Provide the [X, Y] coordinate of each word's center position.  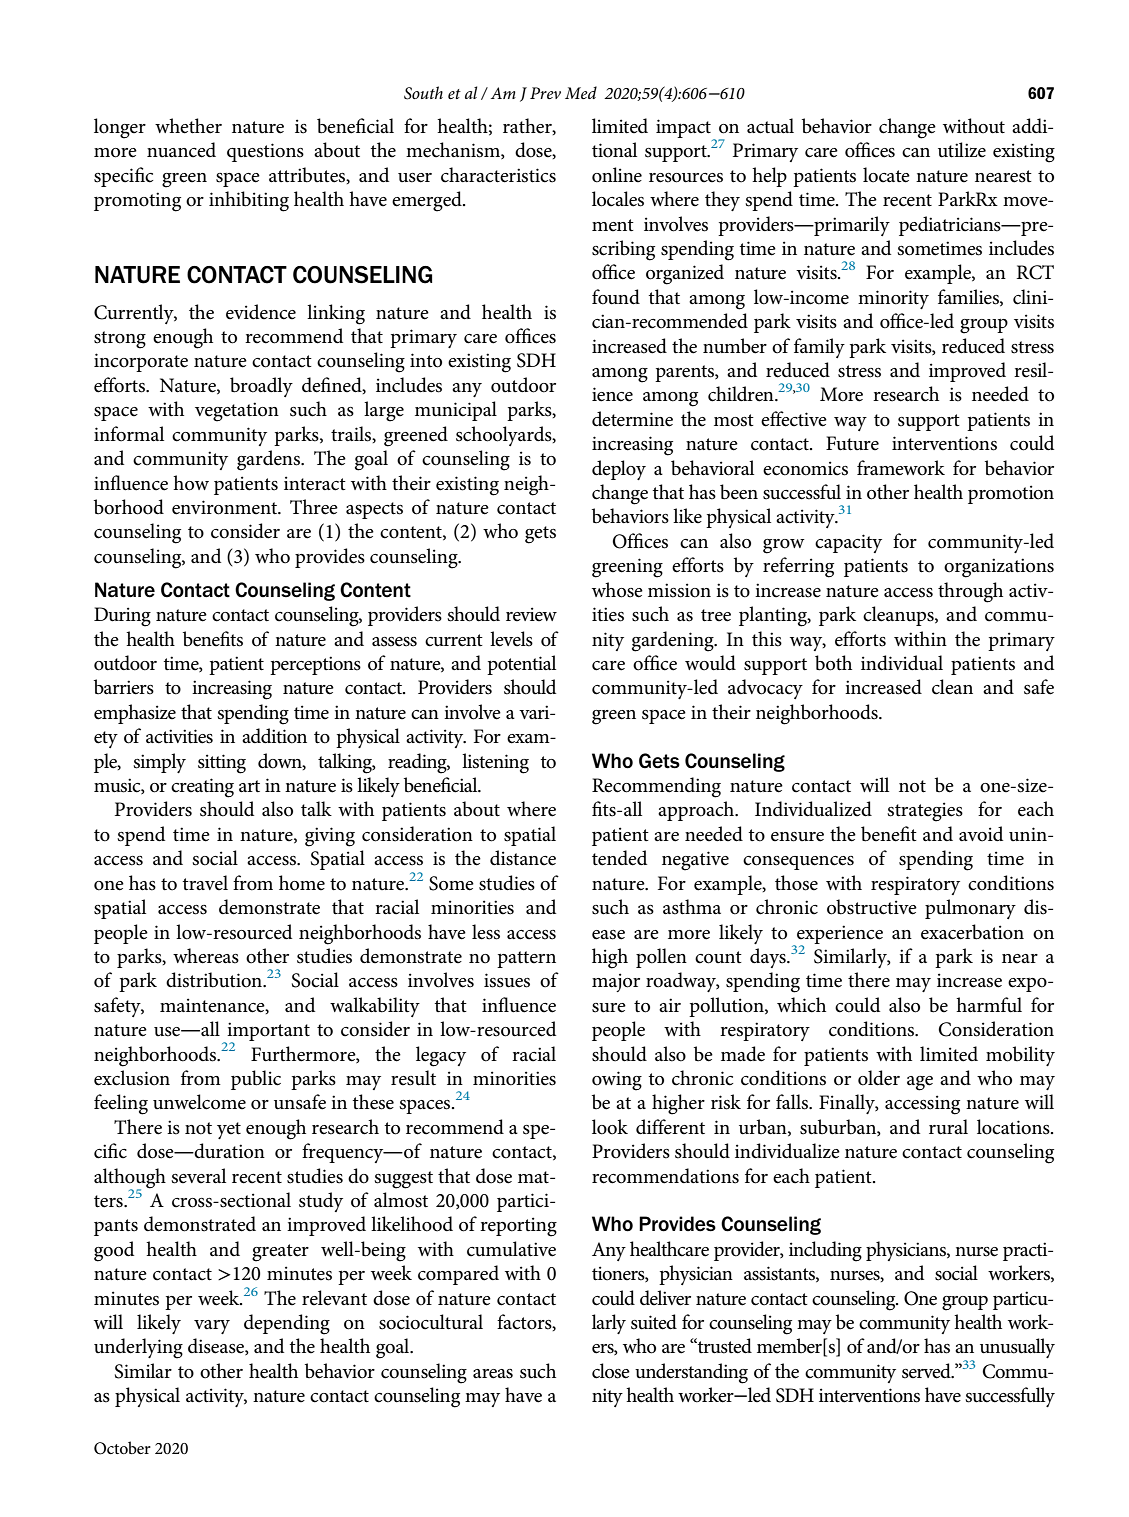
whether [188, 126]
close [611, 1371]
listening [495, 763]
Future [852, 443]
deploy [619, 470]
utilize [962, 150]
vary [212, 1327]
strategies [925, 812]
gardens [269, 460]
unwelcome [199, 1102]
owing [617, 1081]
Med [581, 92]
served [927, 1371]
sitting [222, 764]
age [920, 1083]
